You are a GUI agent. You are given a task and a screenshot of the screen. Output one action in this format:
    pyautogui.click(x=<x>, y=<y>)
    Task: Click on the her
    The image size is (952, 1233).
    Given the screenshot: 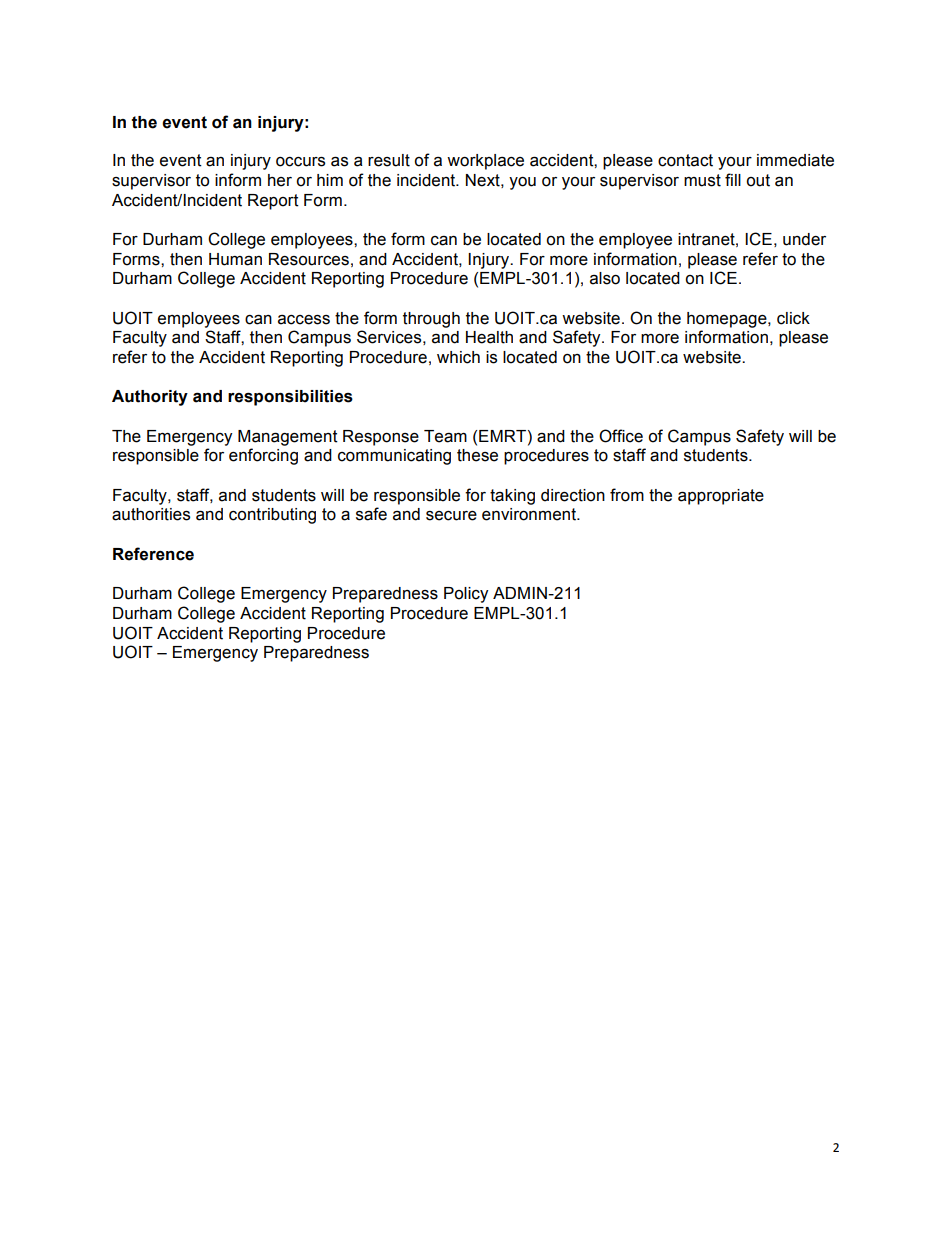 What is the action you would take?
    pyautogui.click(x=280, y=180)
